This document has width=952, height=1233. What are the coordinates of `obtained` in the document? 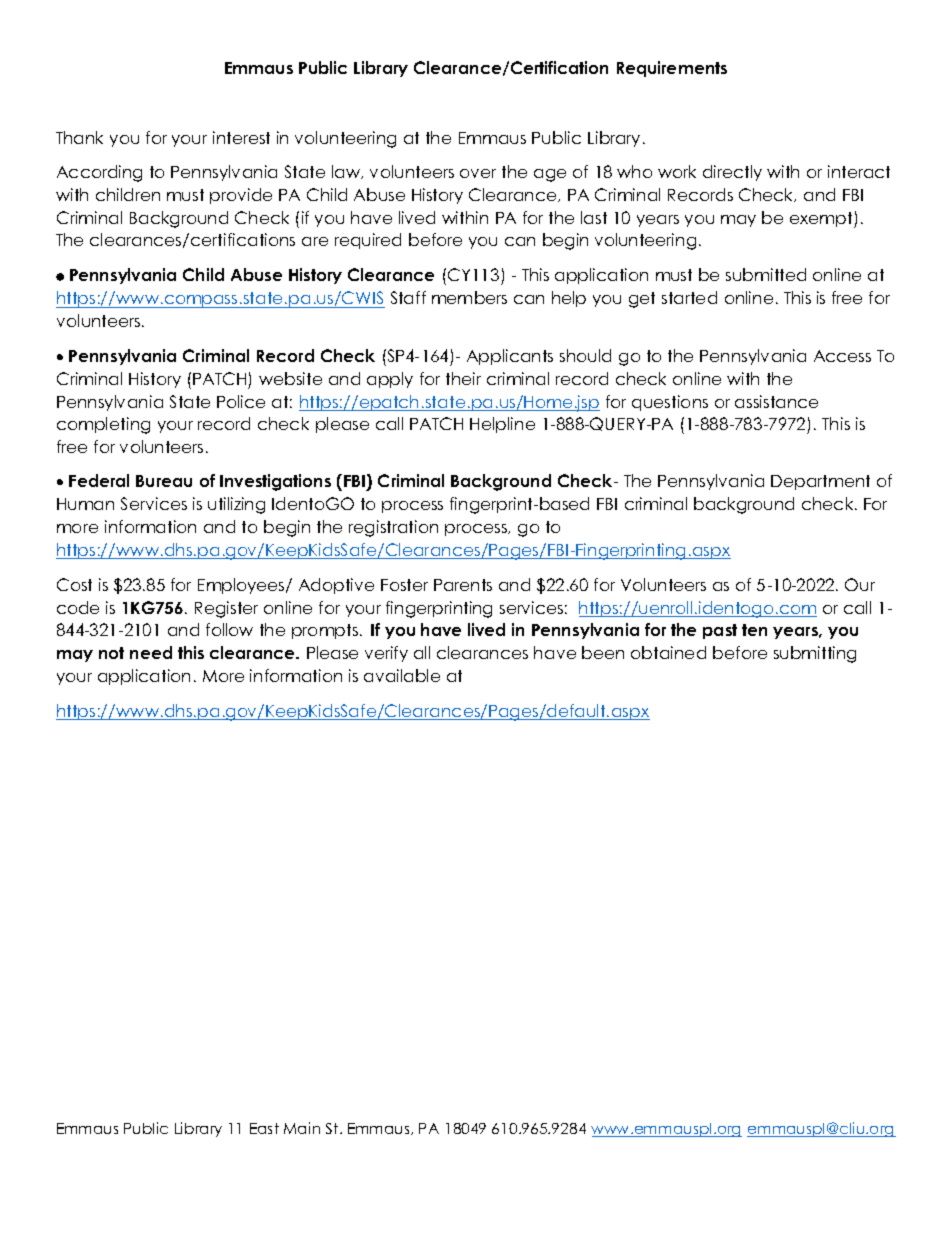 It's located at (668, 652).
